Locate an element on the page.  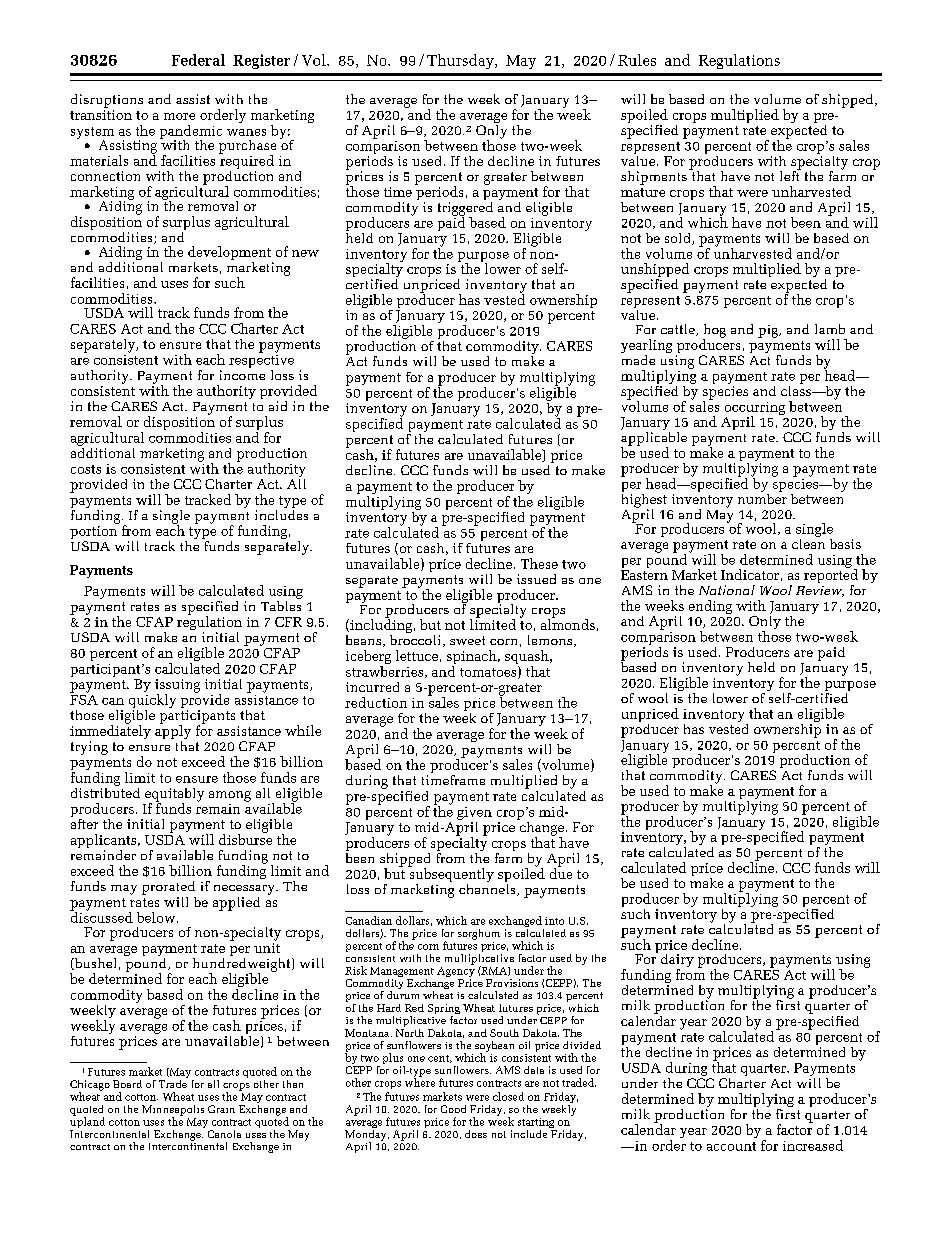
Minneapolis is located at coordinates (173, 1111).
